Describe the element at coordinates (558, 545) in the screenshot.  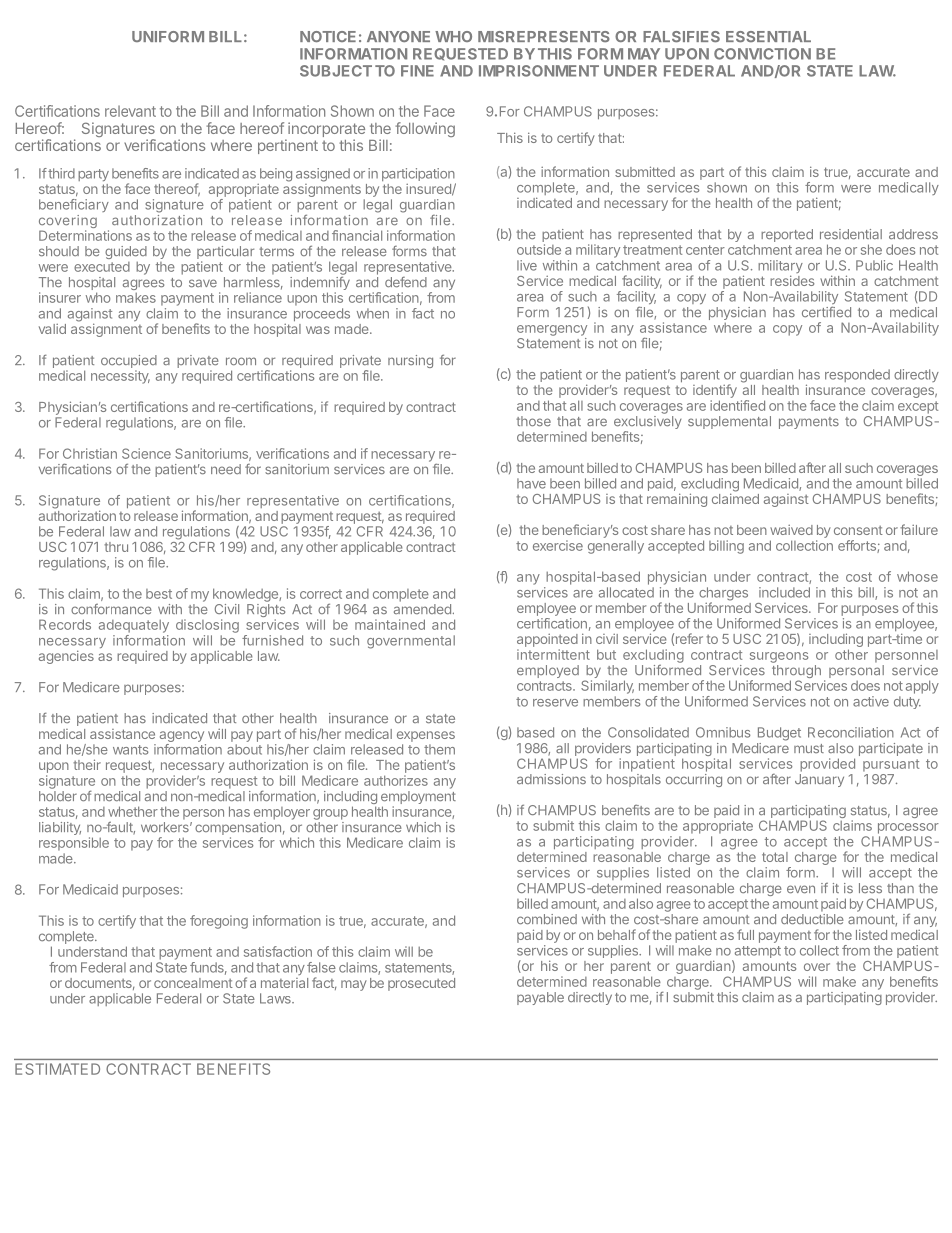
I see `exercise` at that location.
